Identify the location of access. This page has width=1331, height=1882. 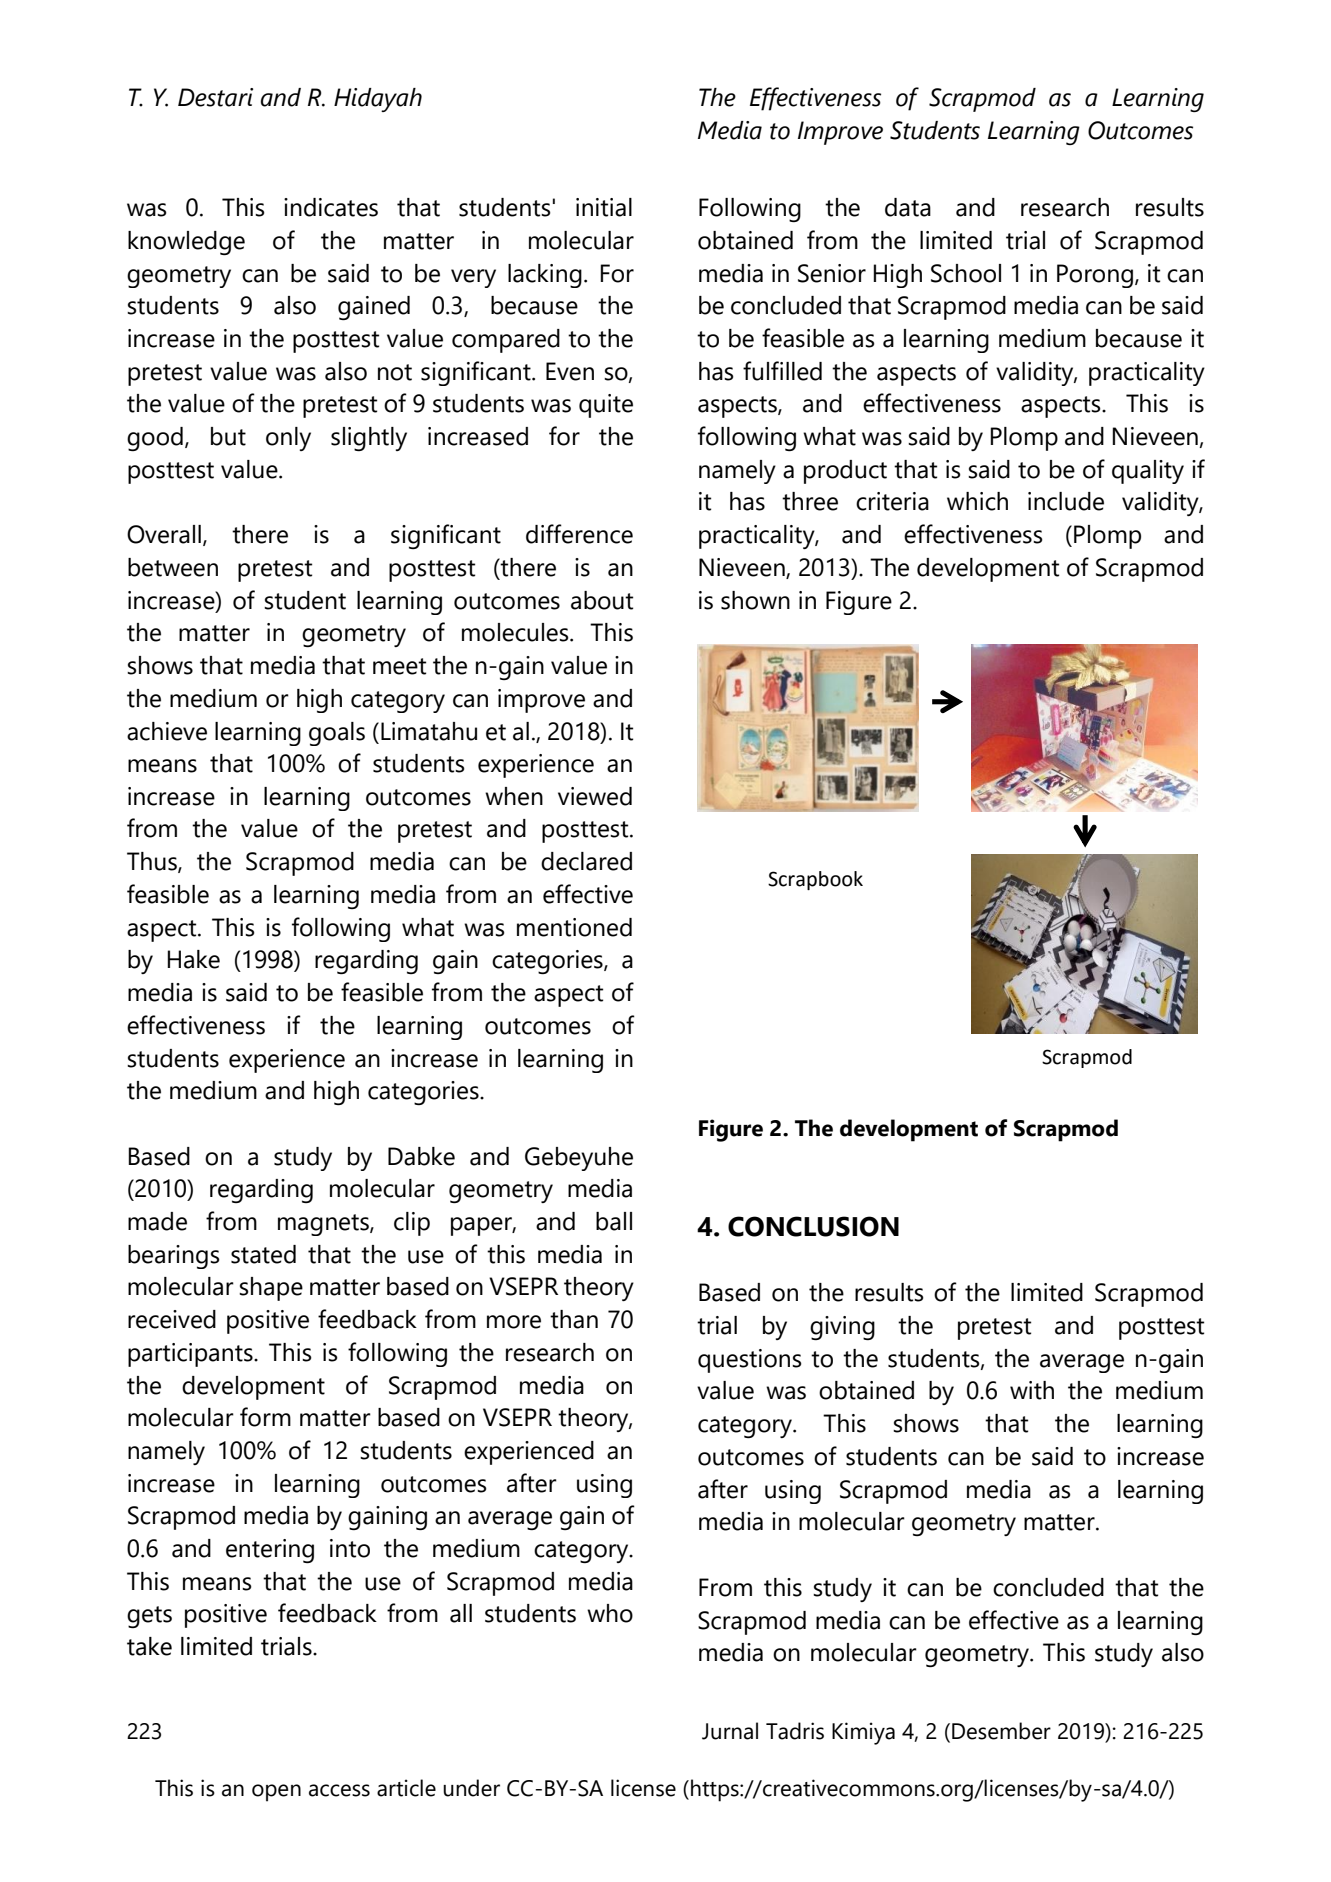
(339, 1790).
